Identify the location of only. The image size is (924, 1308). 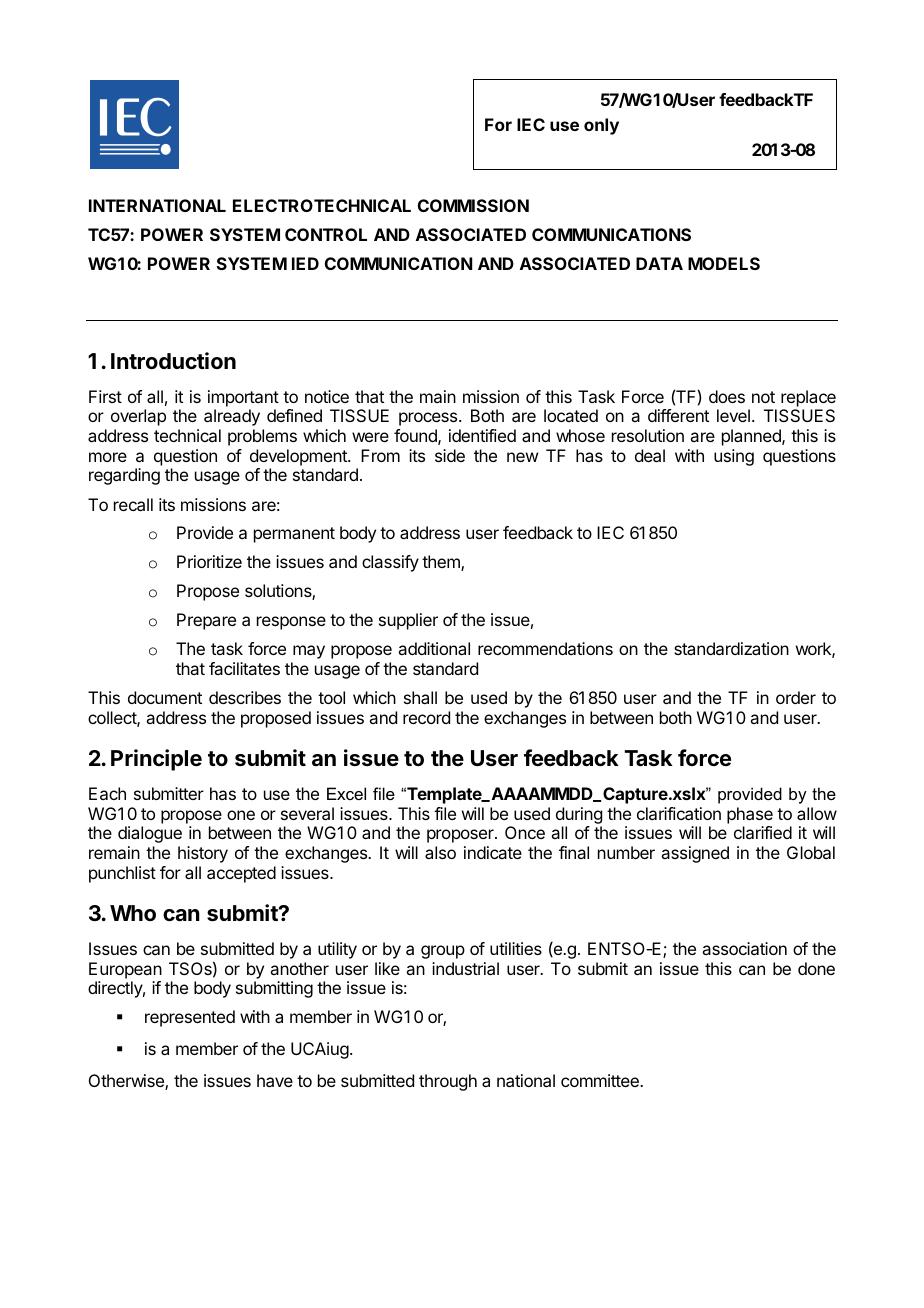
(601, 126).
